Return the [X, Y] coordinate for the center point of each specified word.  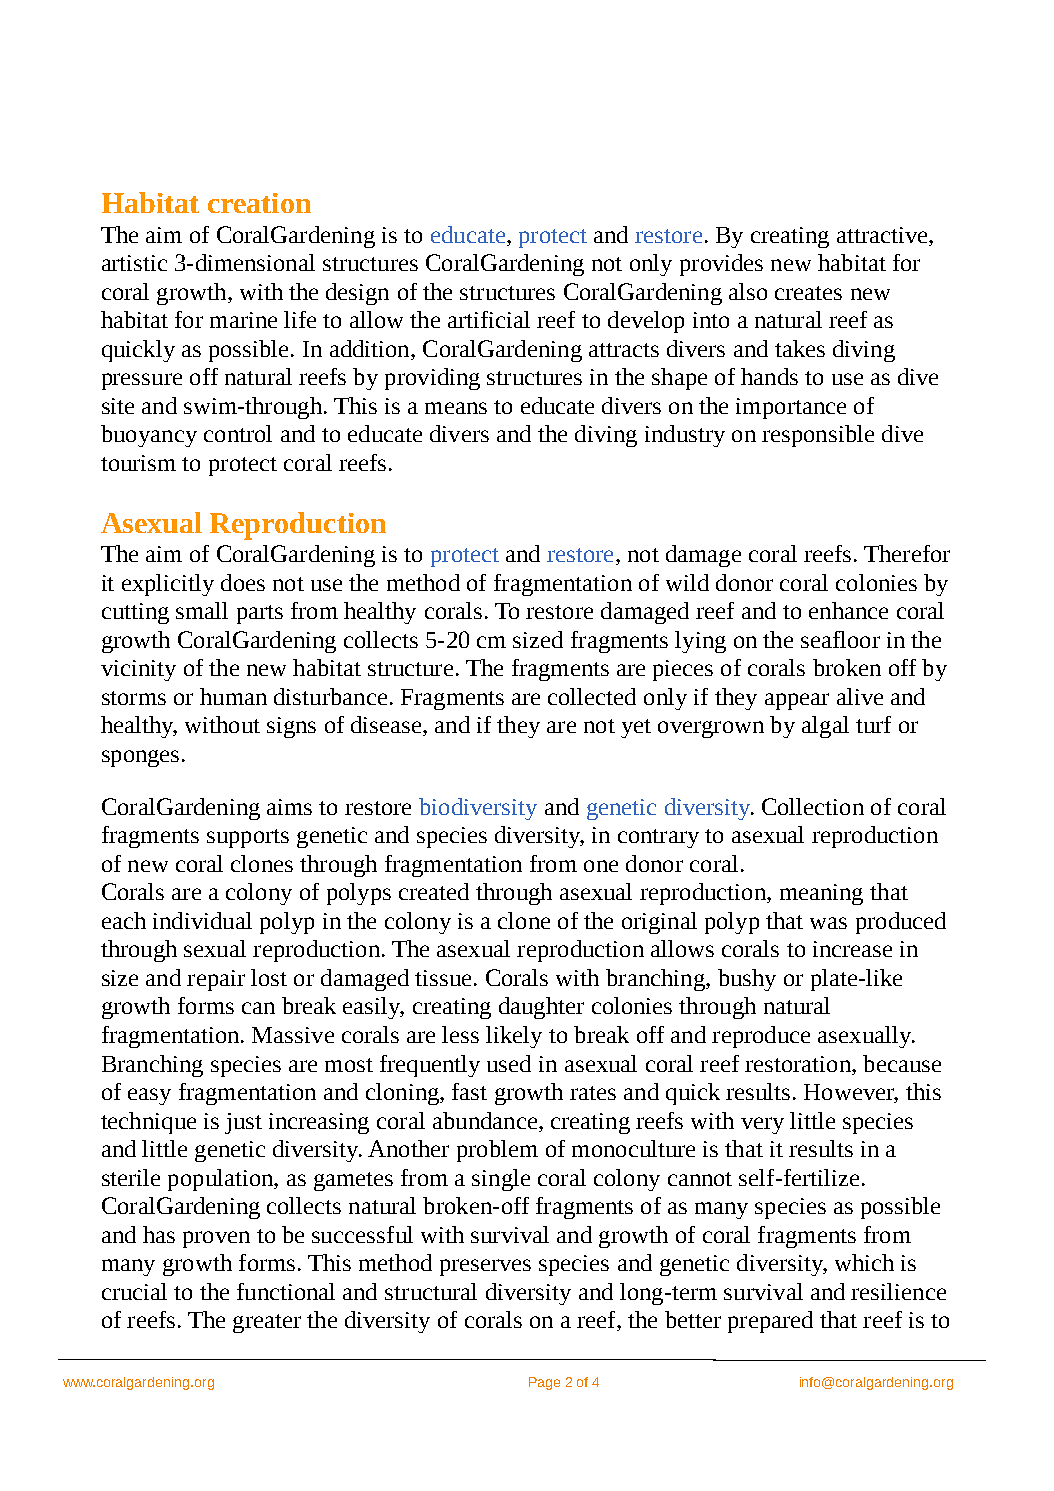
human [233, 696]
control [238, 433]
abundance [485, 1120]
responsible [818, 436]
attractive [883, 235]
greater [267, 1323]
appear [797, 701]
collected [592, 696]
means [456, 408]
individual [202, 920]
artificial [489, 319]
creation [259, 203]
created [434, 891]
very [762, 1125]
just [243, 1123]
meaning [821, 894]
